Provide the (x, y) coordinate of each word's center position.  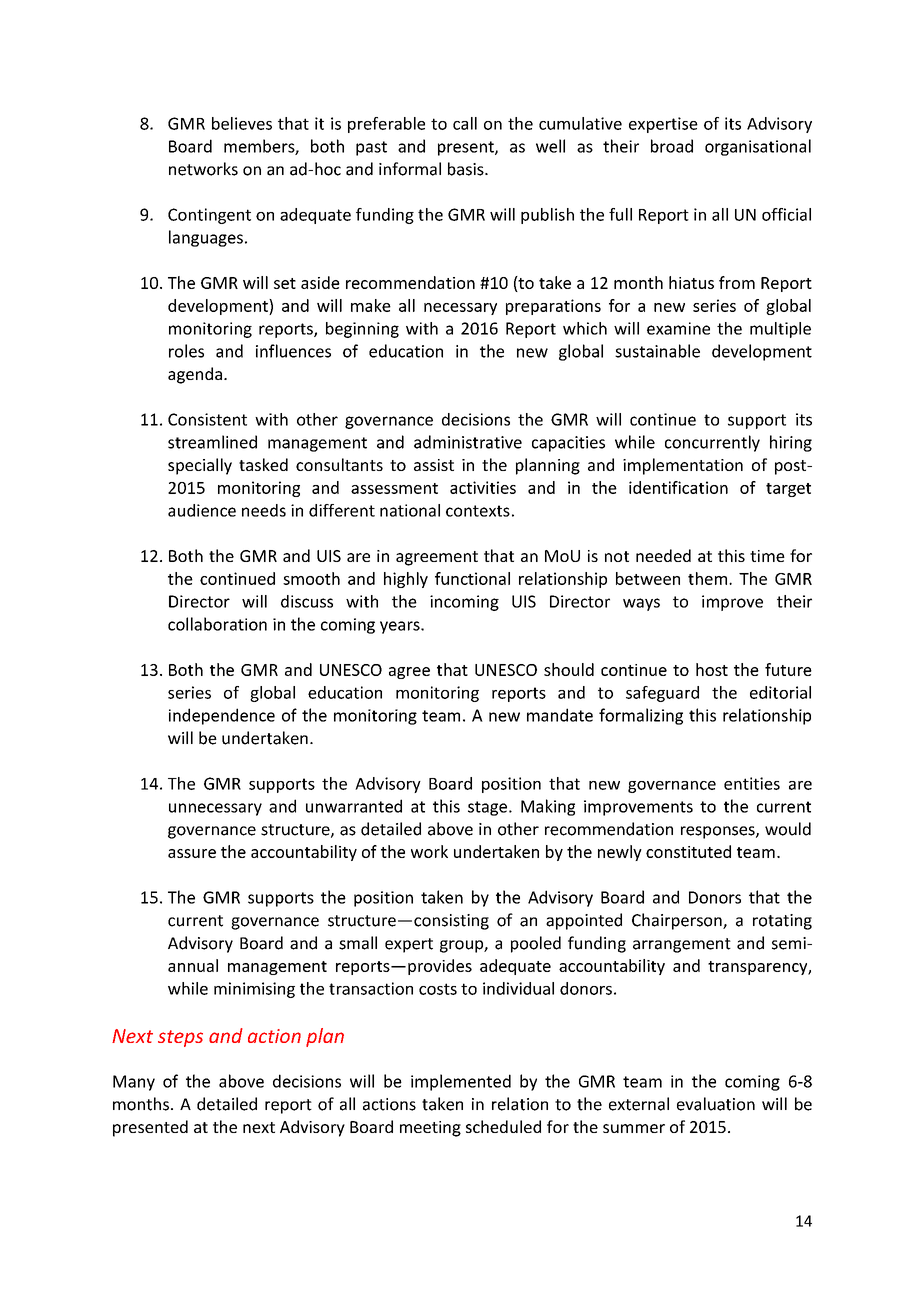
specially (200, 466)
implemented (461, 1082)
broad (672, 146)
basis (467, 169)
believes (242, 123)
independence (222, 716)
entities (752, 783)
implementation (683, 466)
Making (548, 807)
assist (434, 465)
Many (134, 1083)
